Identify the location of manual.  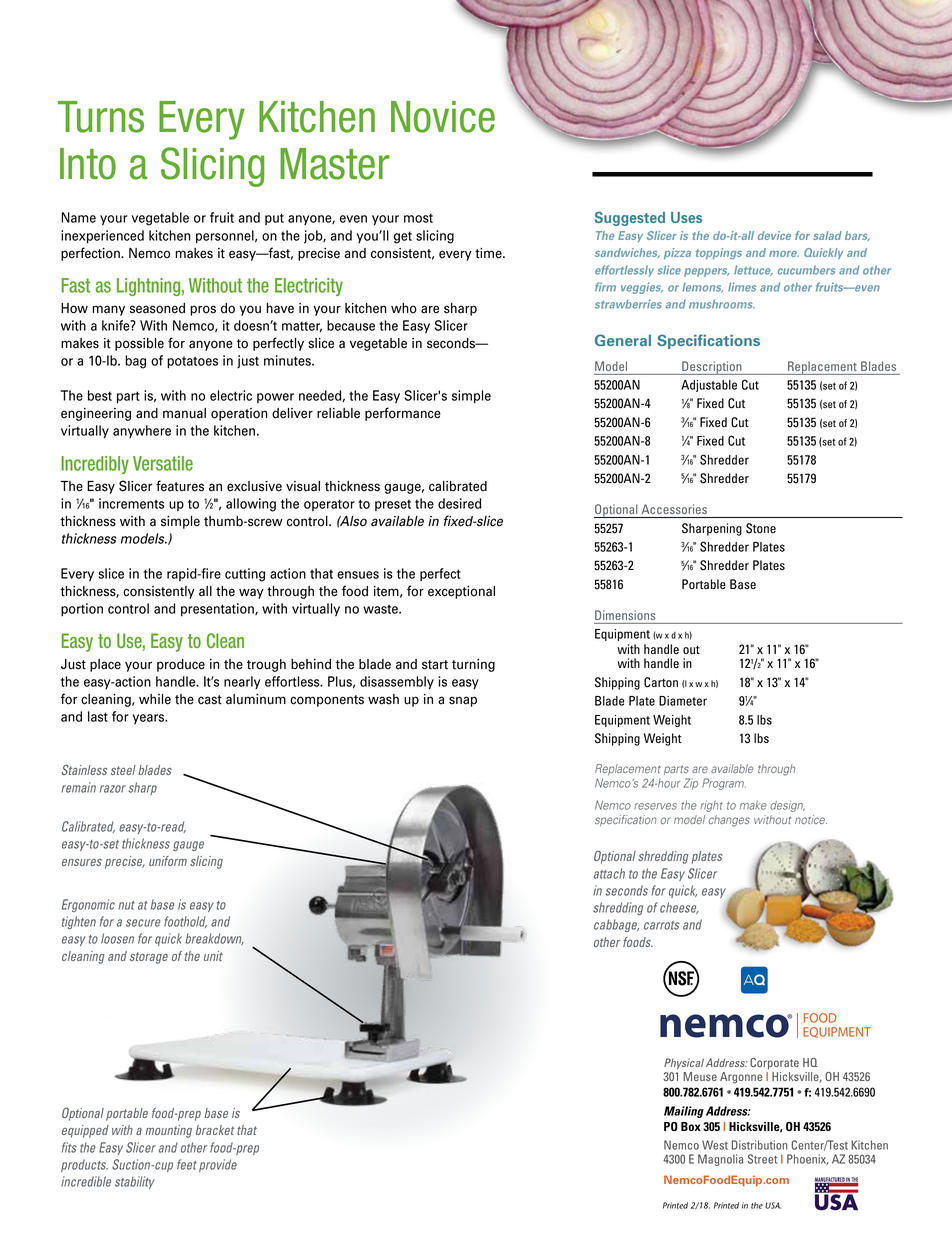
(184, 413).
